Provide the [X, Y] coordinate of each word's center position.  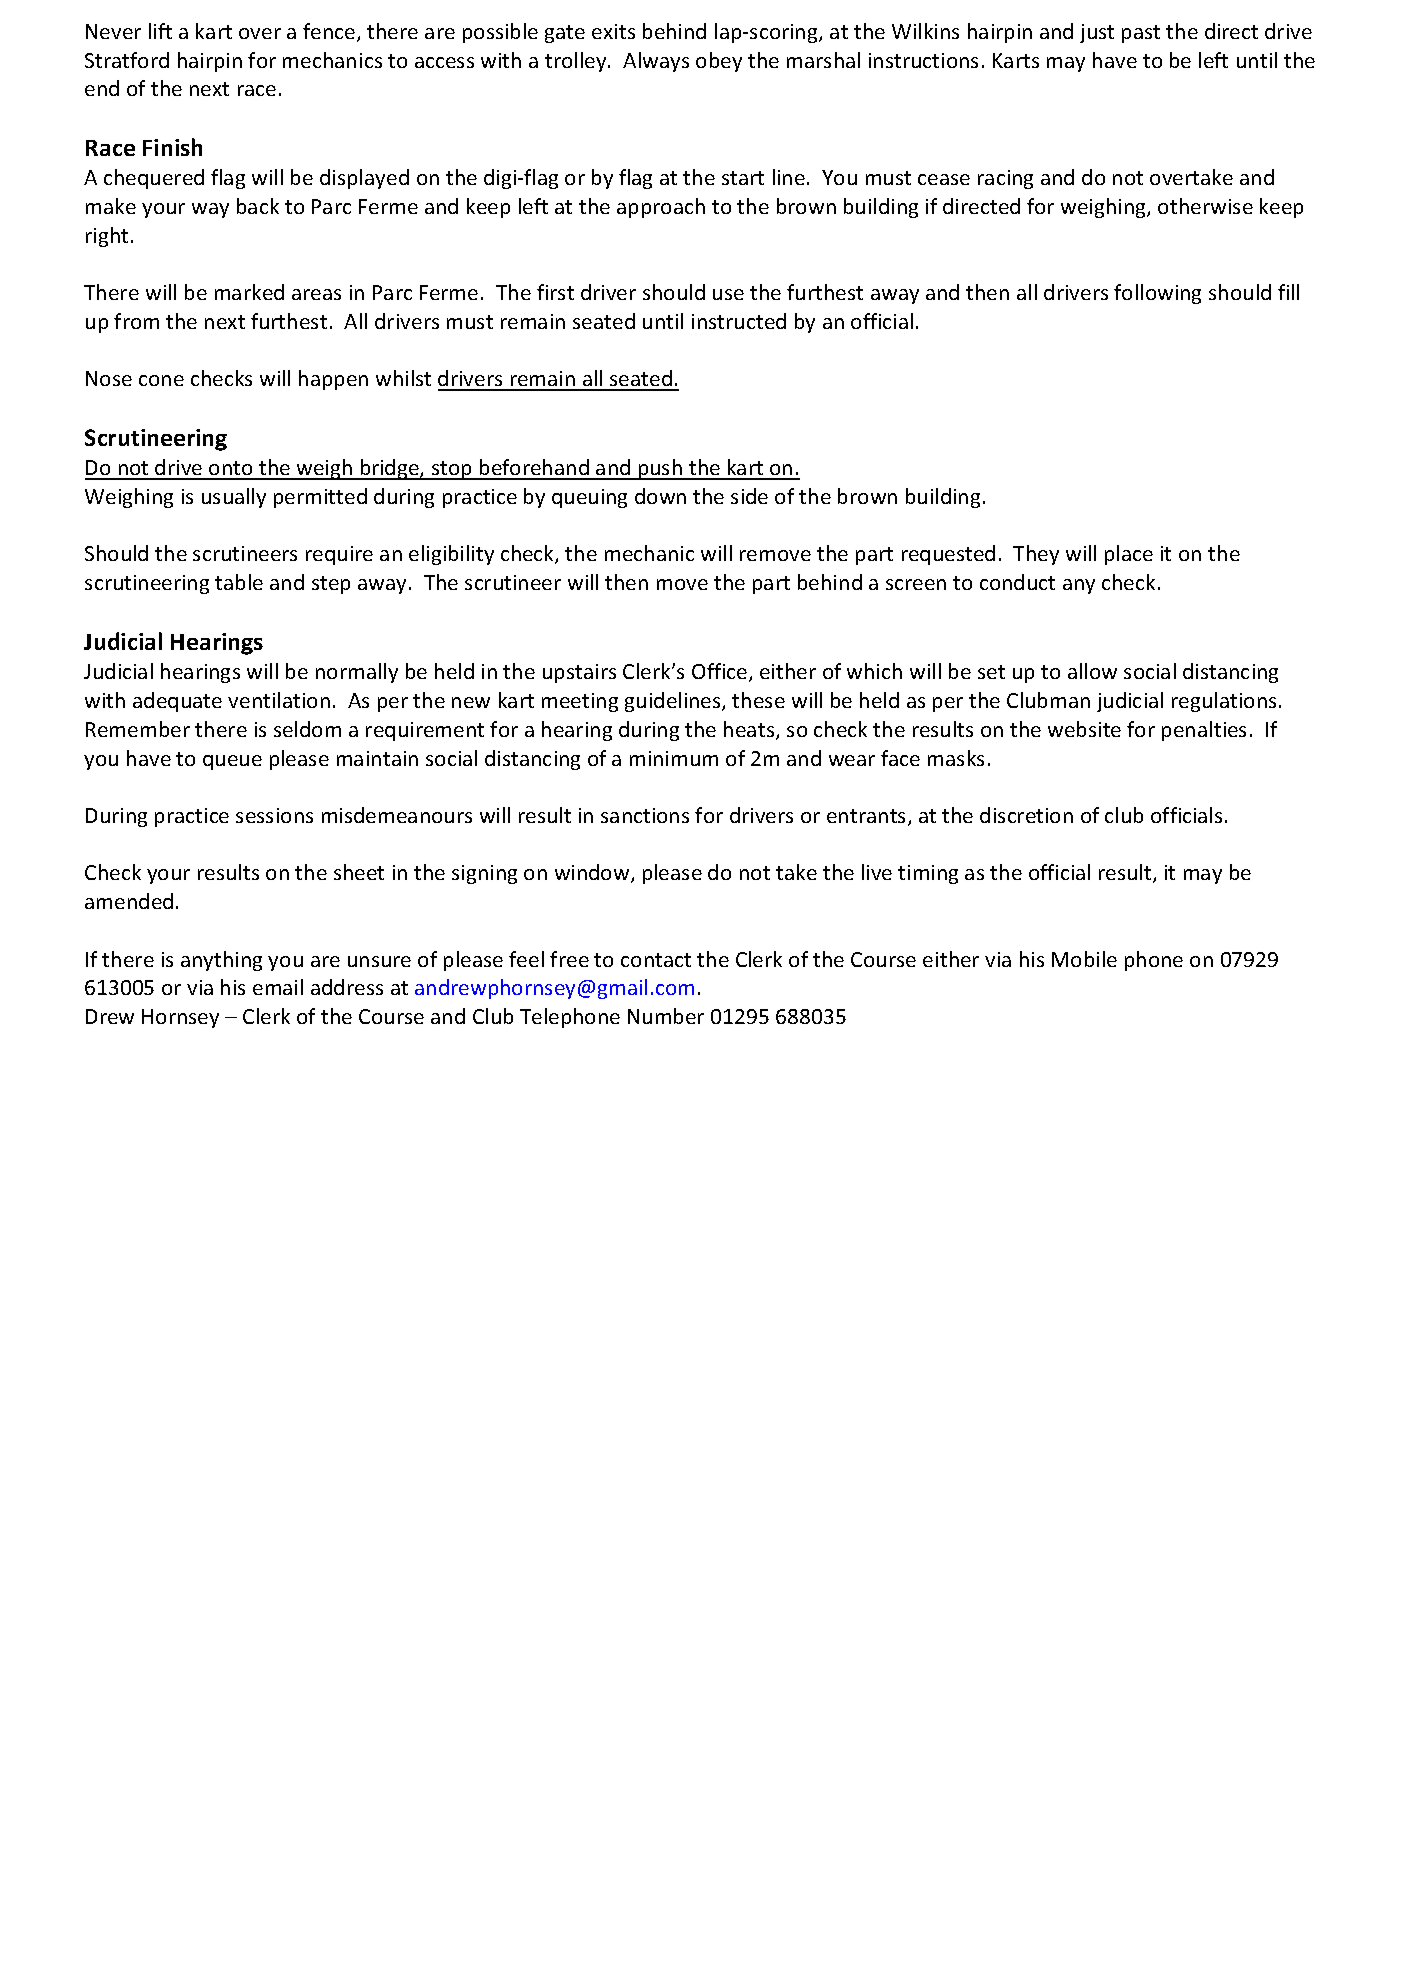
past [1141, 34]
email [278, 987]
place [1129, 555]
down [660, 496]
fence [330, 32]
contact [656, 960]
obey [719, 62]
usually [234, 498]
